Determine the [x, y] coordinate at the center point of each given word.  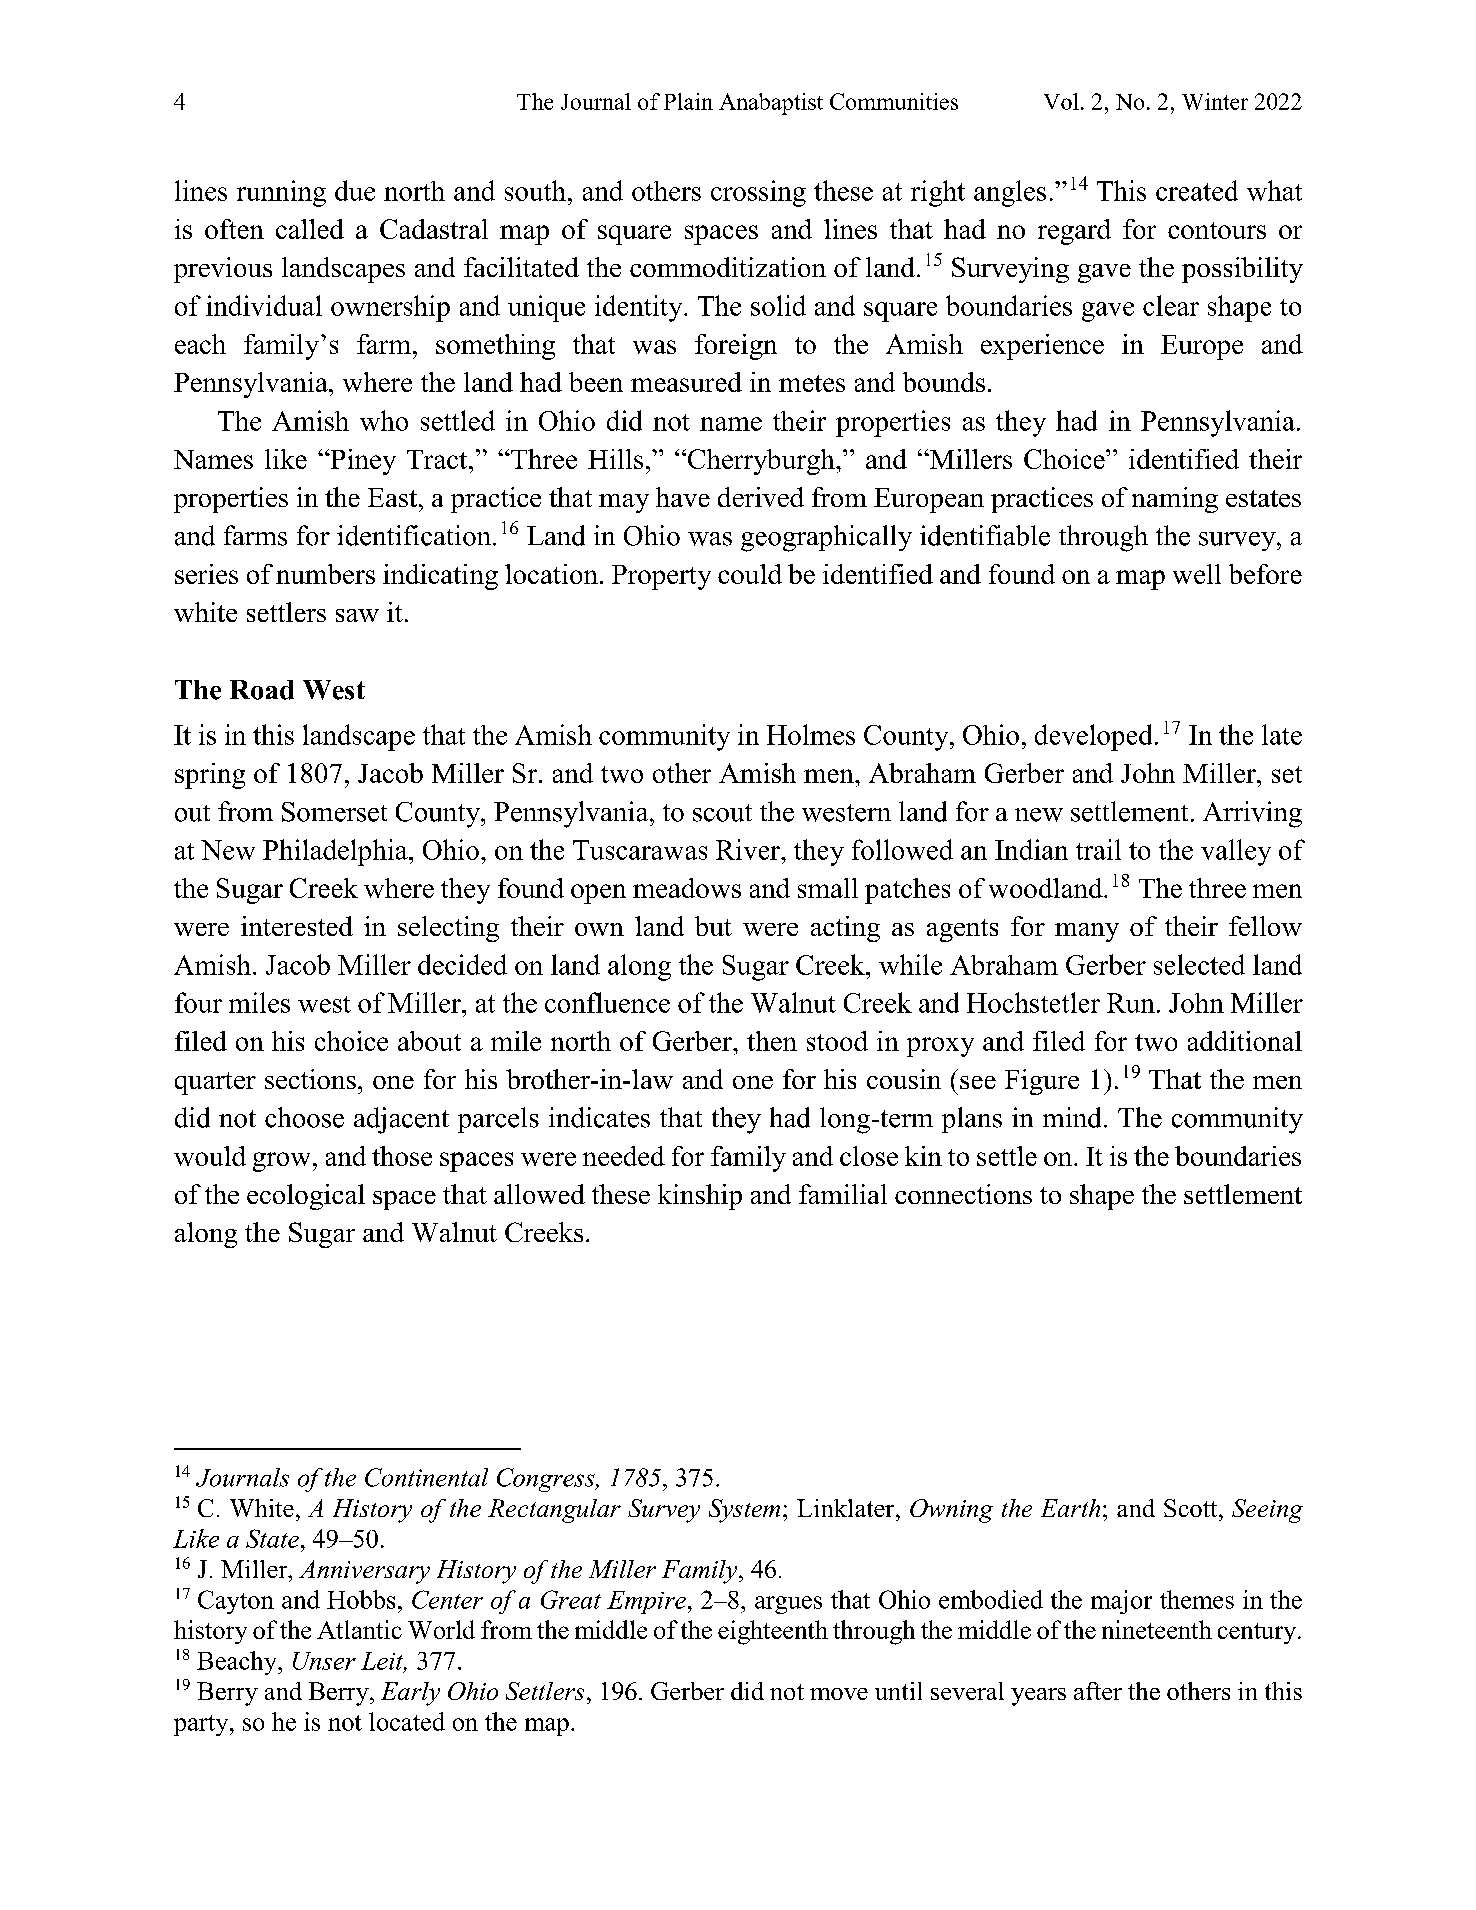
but [713, 926]
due [355, 190]
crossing [758, 193]
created [1197, 190]
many [1087, 932]
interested [297, 926]
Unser [324, 1661]
